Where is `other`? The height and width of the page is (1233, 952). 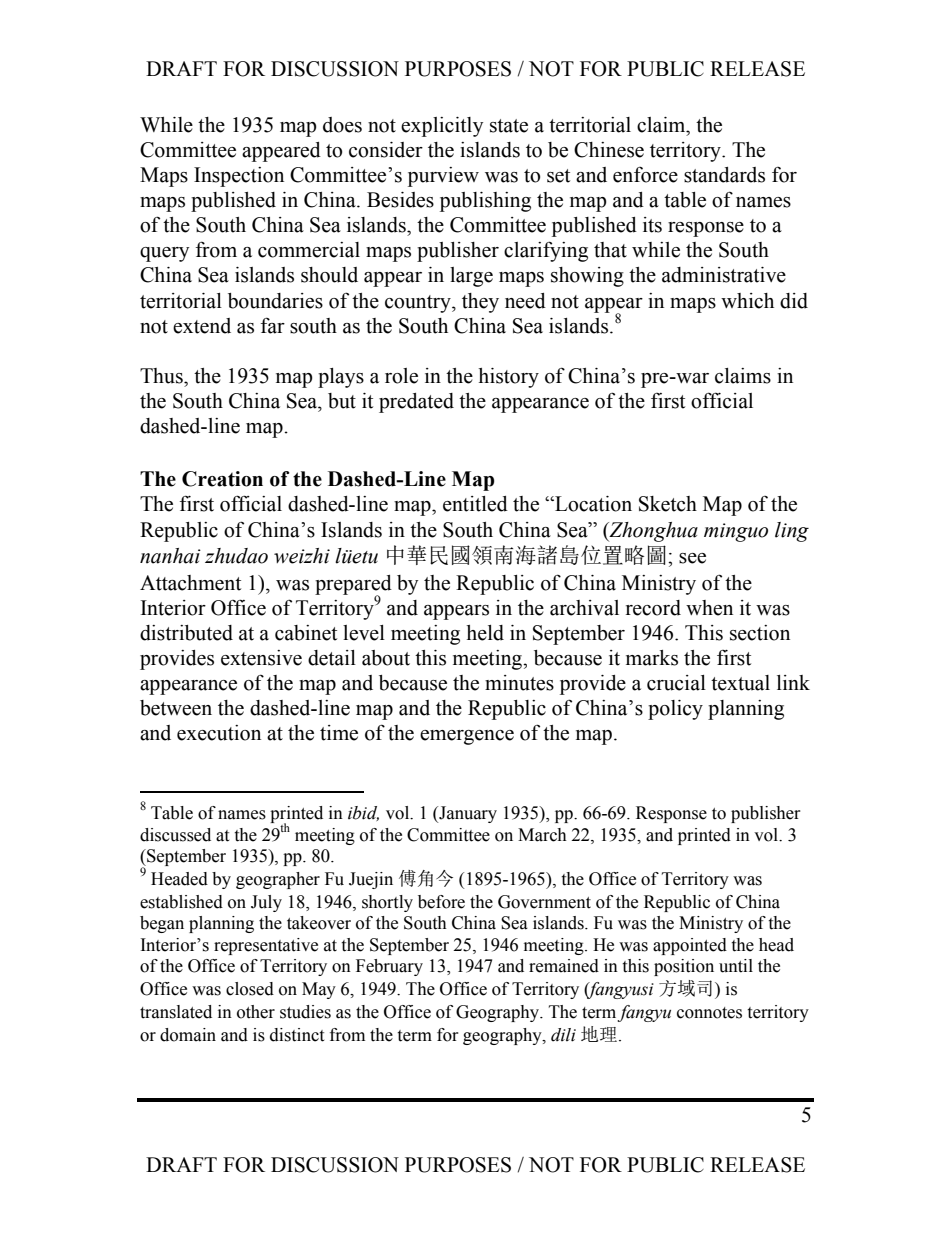 other is located at coordinates (256, 1012).
